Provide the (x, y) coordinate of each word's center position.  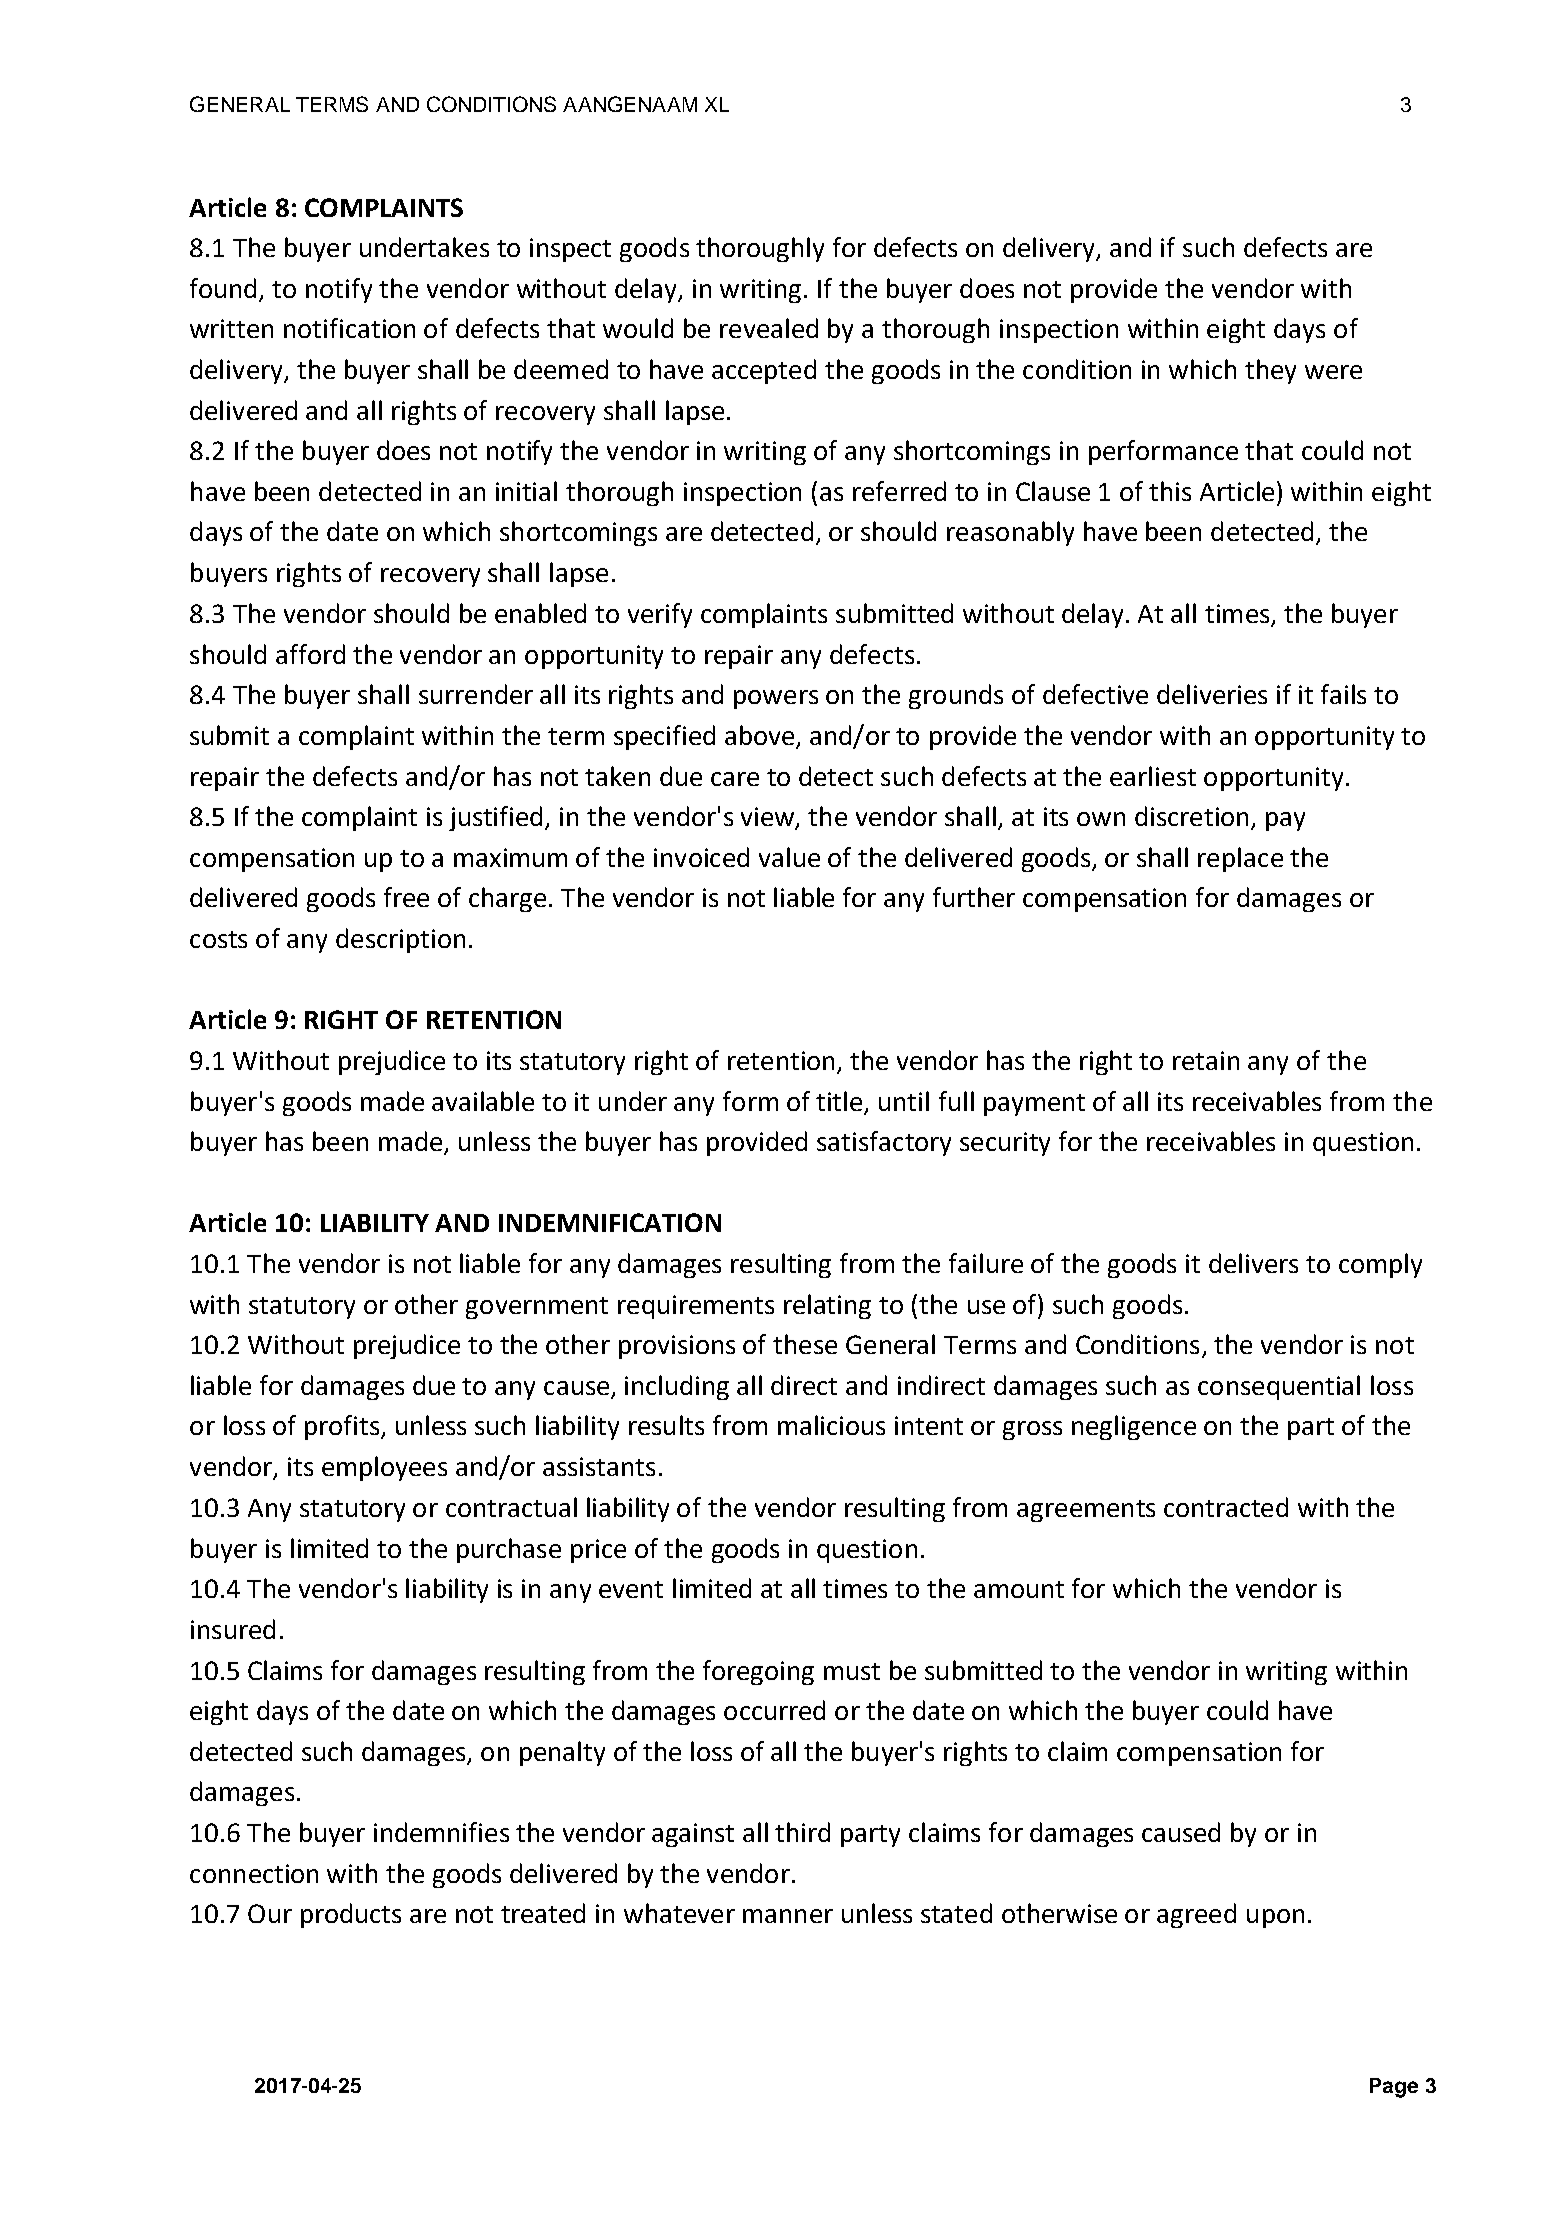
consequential (1279, 1387)
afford (310, 654)
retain (1206, 1060)
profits (343, 1427)
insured (233, 1629)
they (1270, 371)
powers (776, 699)
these (805, 1344)
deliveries (1212, 694)
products (351, 1915)
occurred (774, 1710)
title (839, 1101)
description (400, 940)
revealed (769, 328)
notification (349, 328)
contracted (1226, 1507)
